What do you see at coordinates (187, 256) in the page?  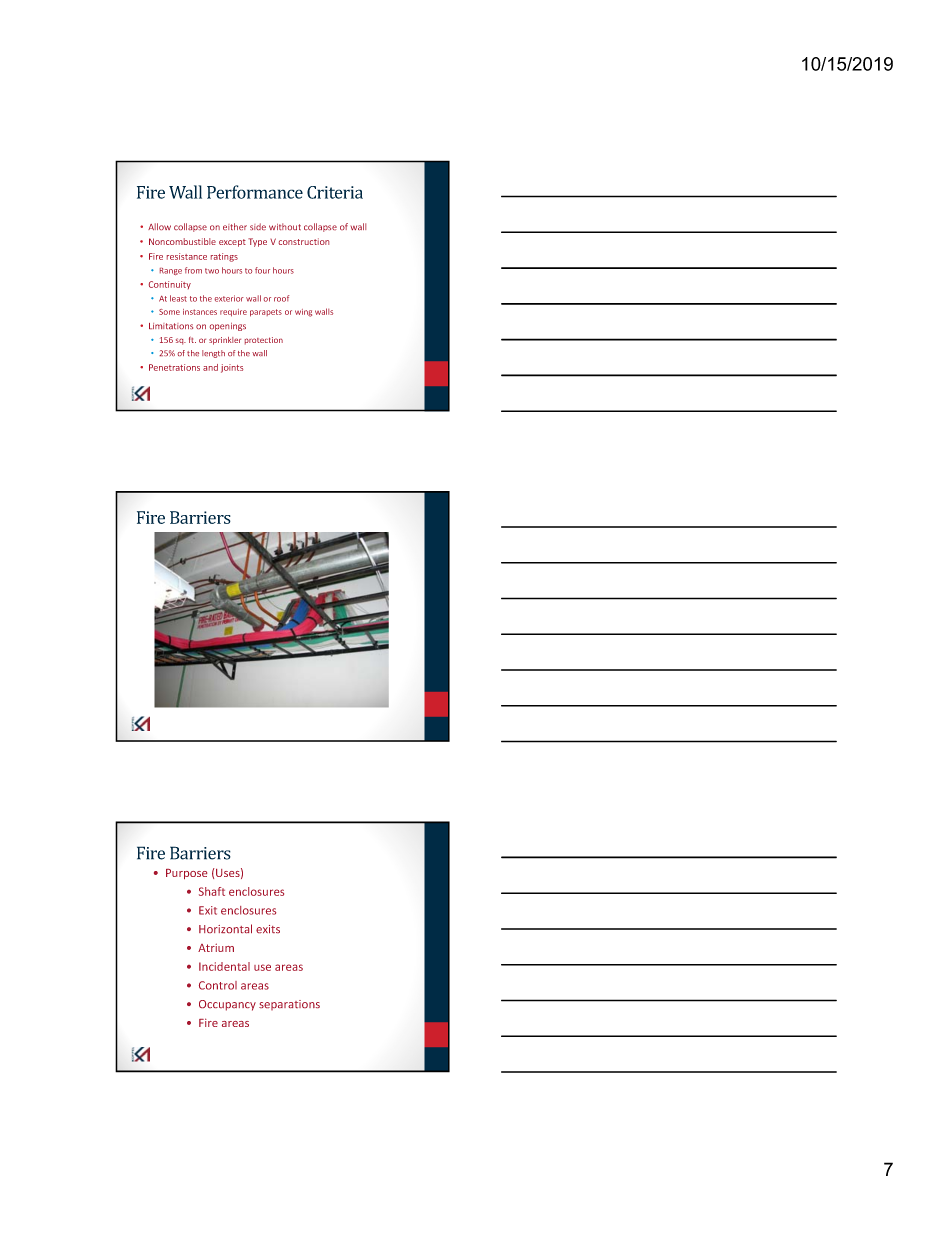 I see `resistance` at bounding box center [187, 256].
